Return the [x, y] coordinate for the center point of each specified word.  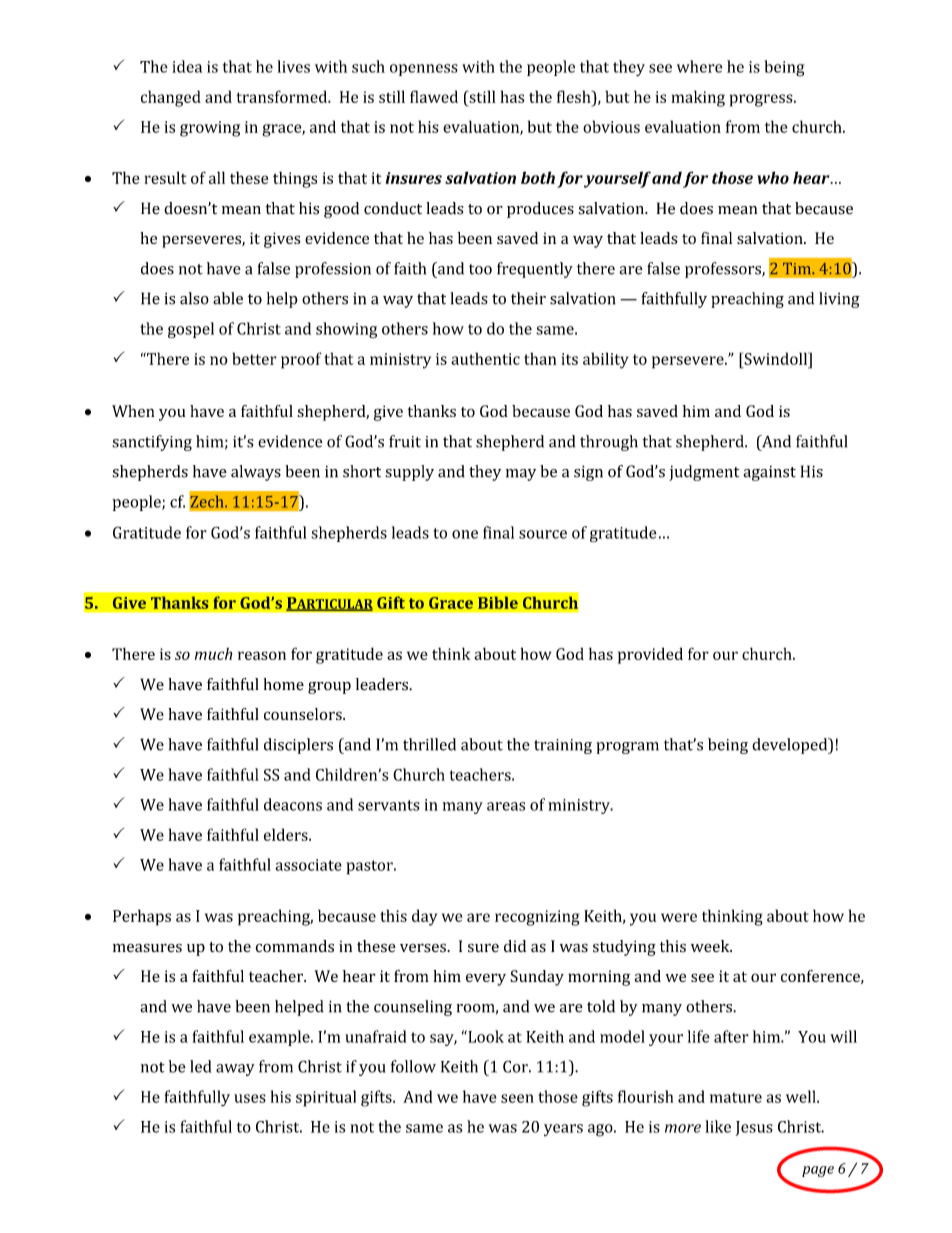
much [214, 654]
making [698, 98]
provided [650, 655]
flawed [434, 96]
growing [210, 129]
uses [250, 1098]
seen [517, 1098]
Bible [498, 602]
